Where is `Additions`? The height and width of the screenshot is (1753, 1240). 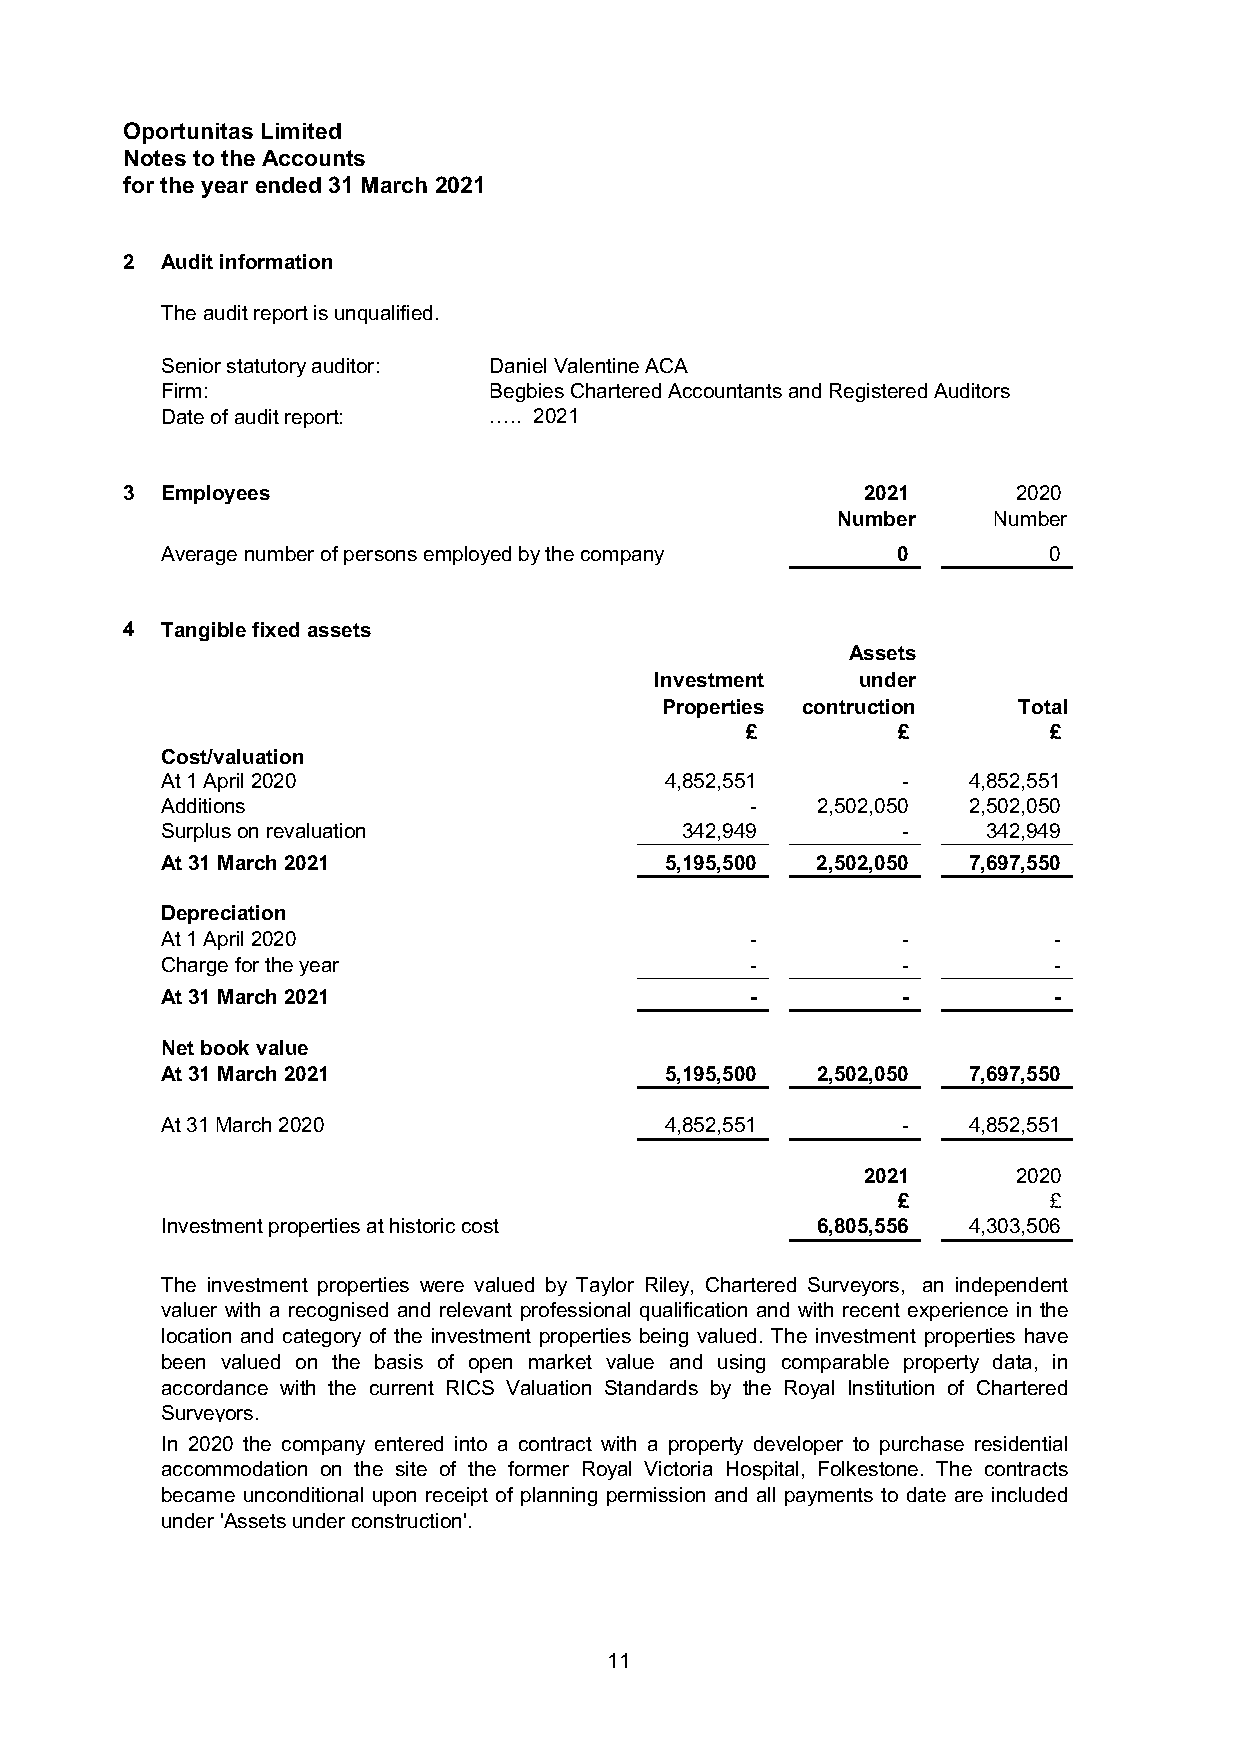
Additions is located at coordinates (203, 805).
